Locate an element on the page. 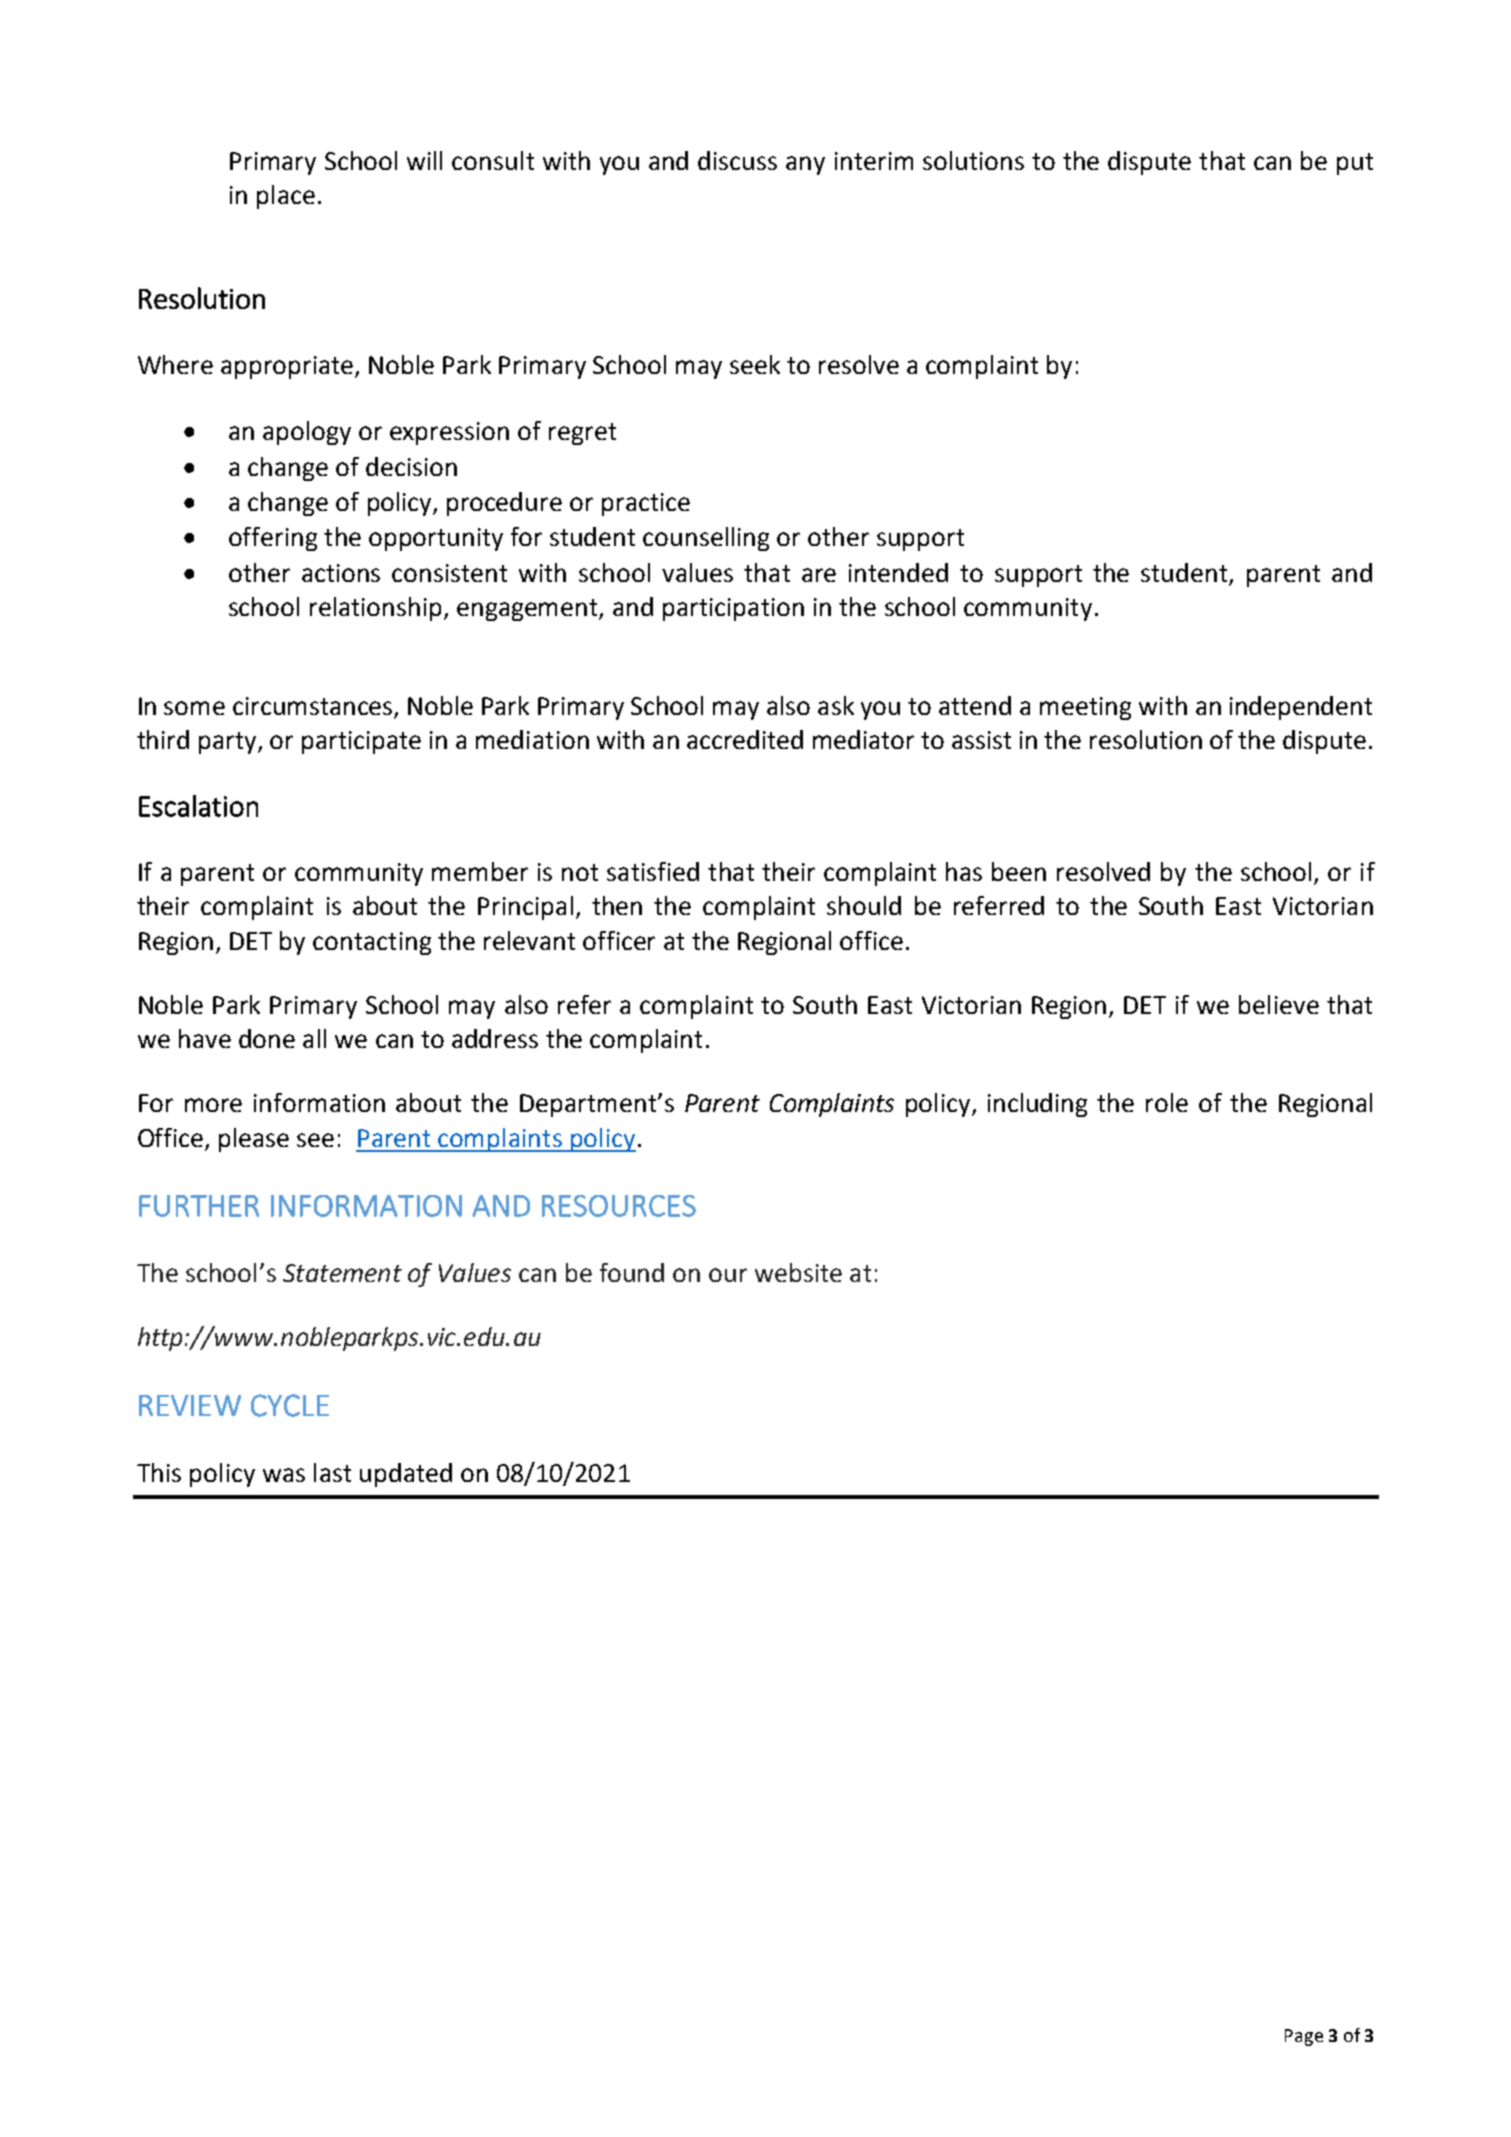 The height and width of the page is (2137, 1511). solutions is located at coordinates (973, 160).
